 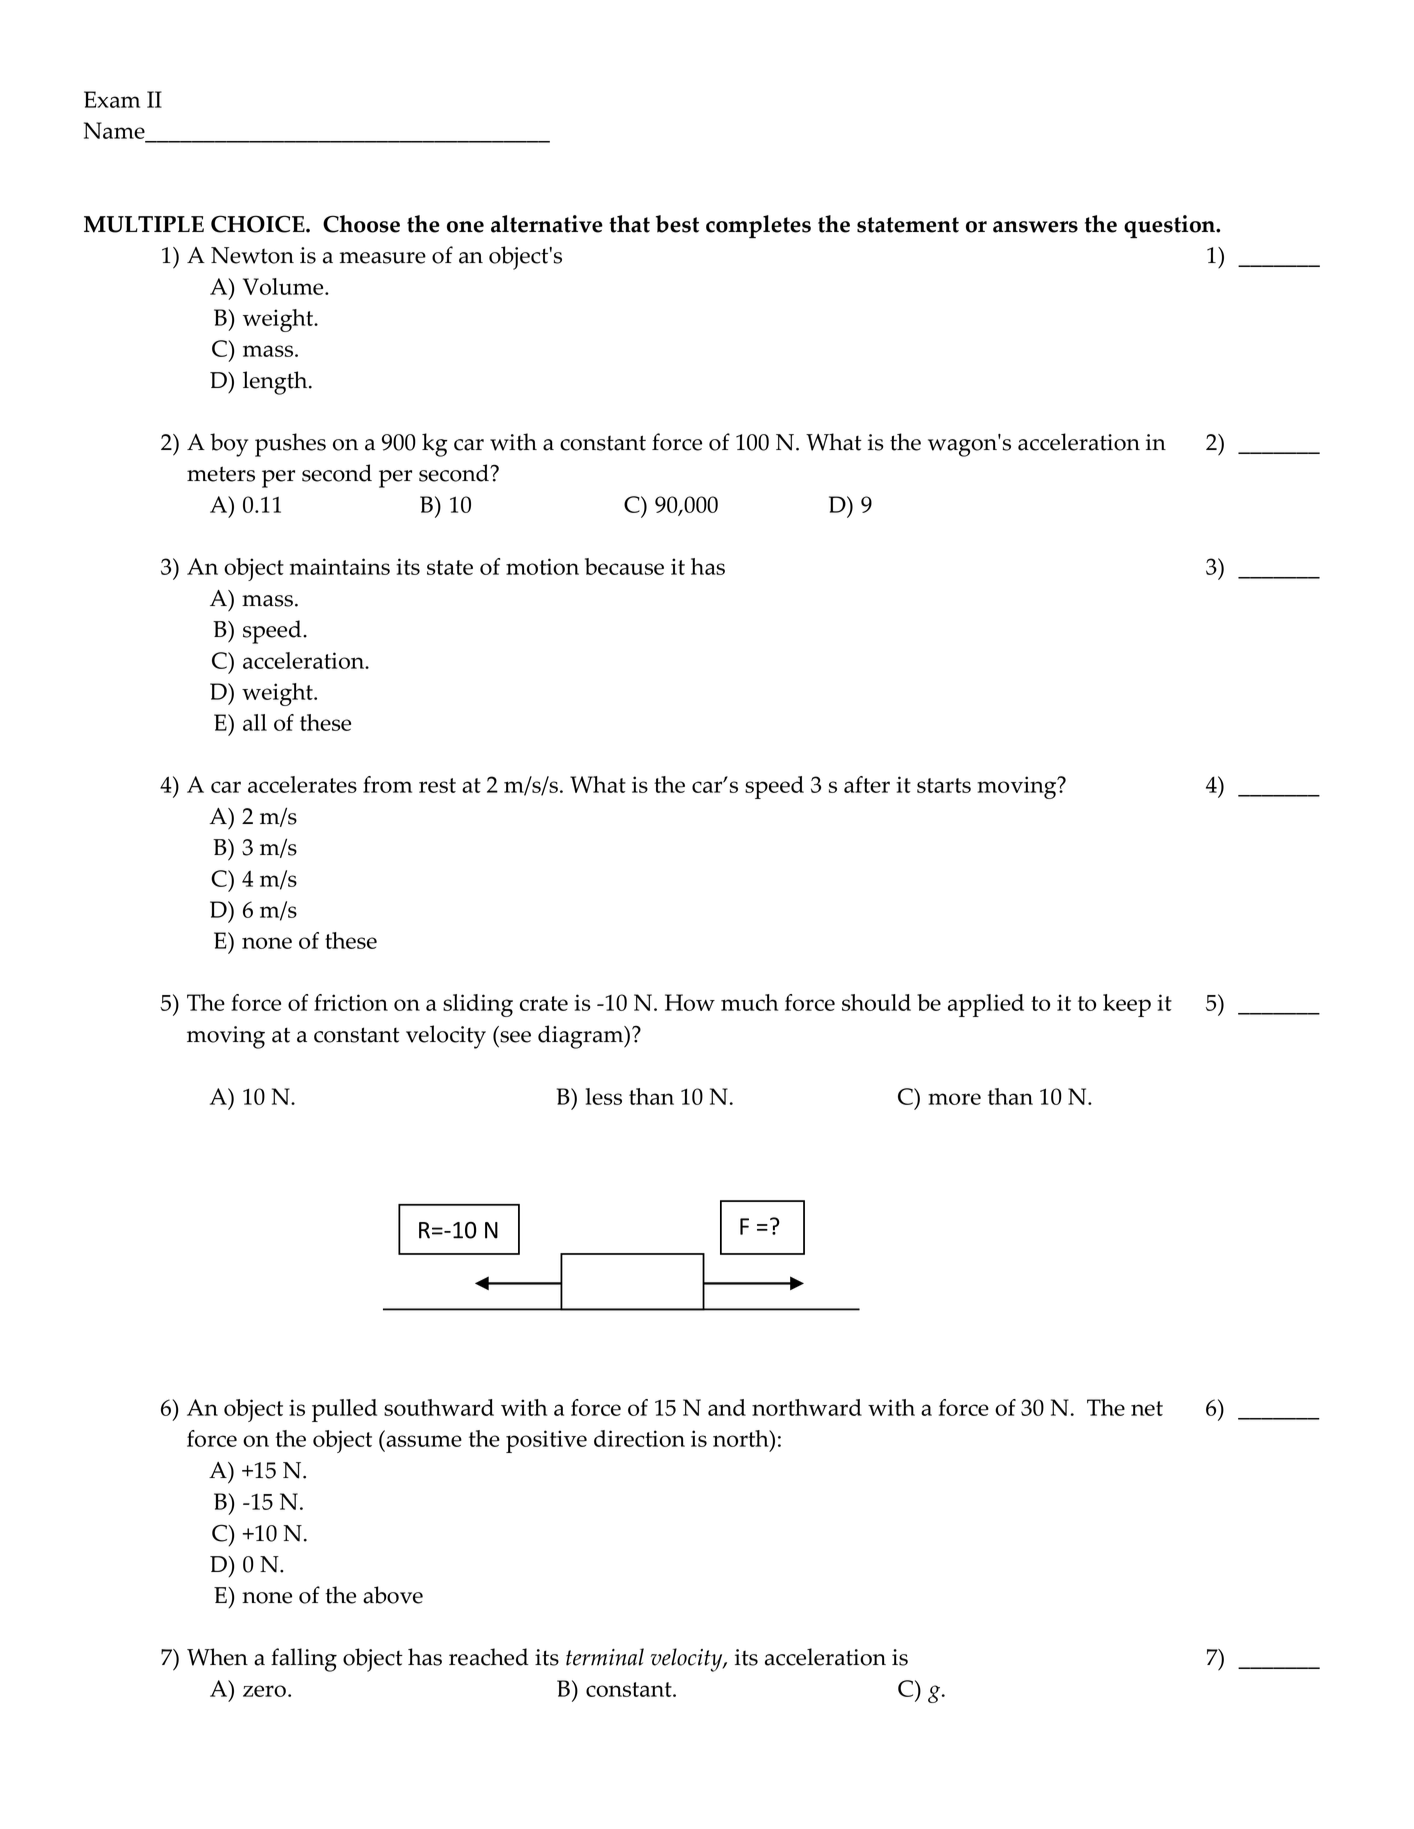 I want to click on net, so click(x=1147, y=1408).
